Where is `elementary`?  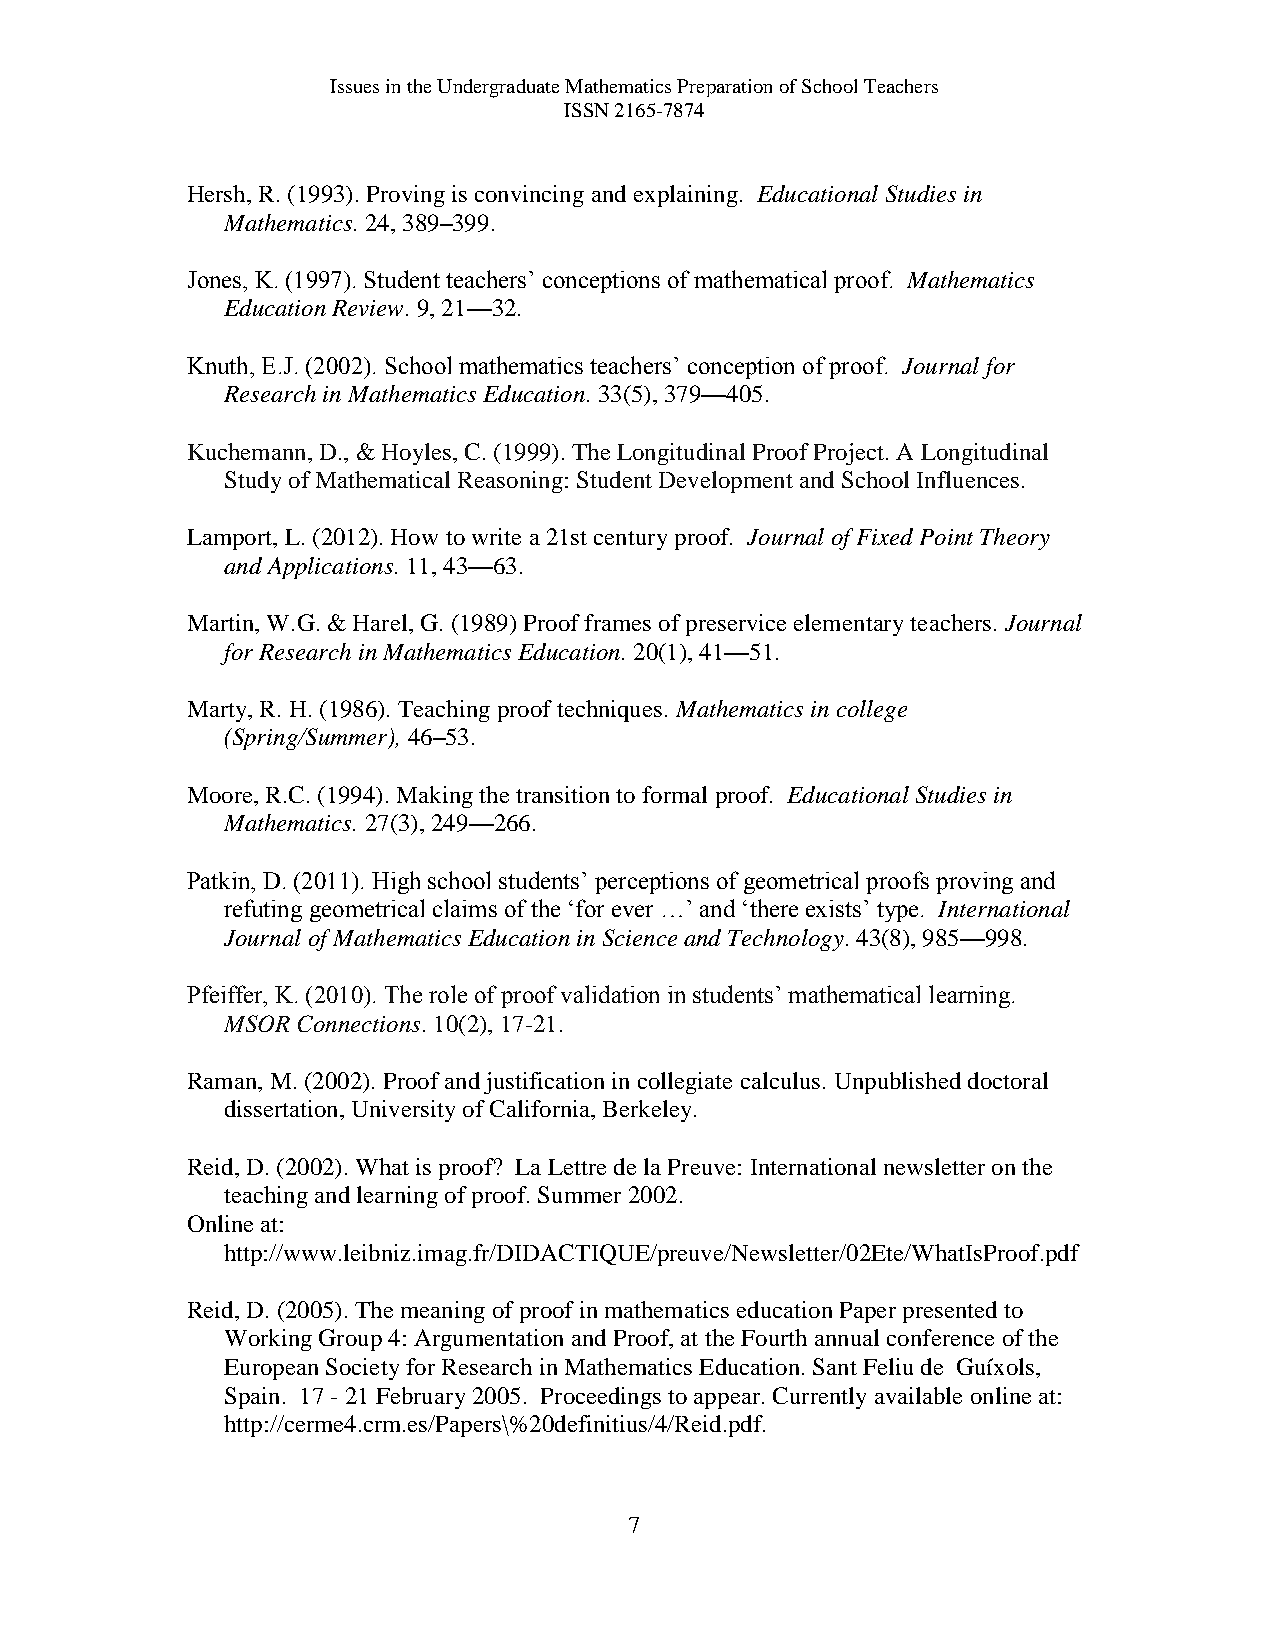 elementary is located at coordinates (848, 625).
